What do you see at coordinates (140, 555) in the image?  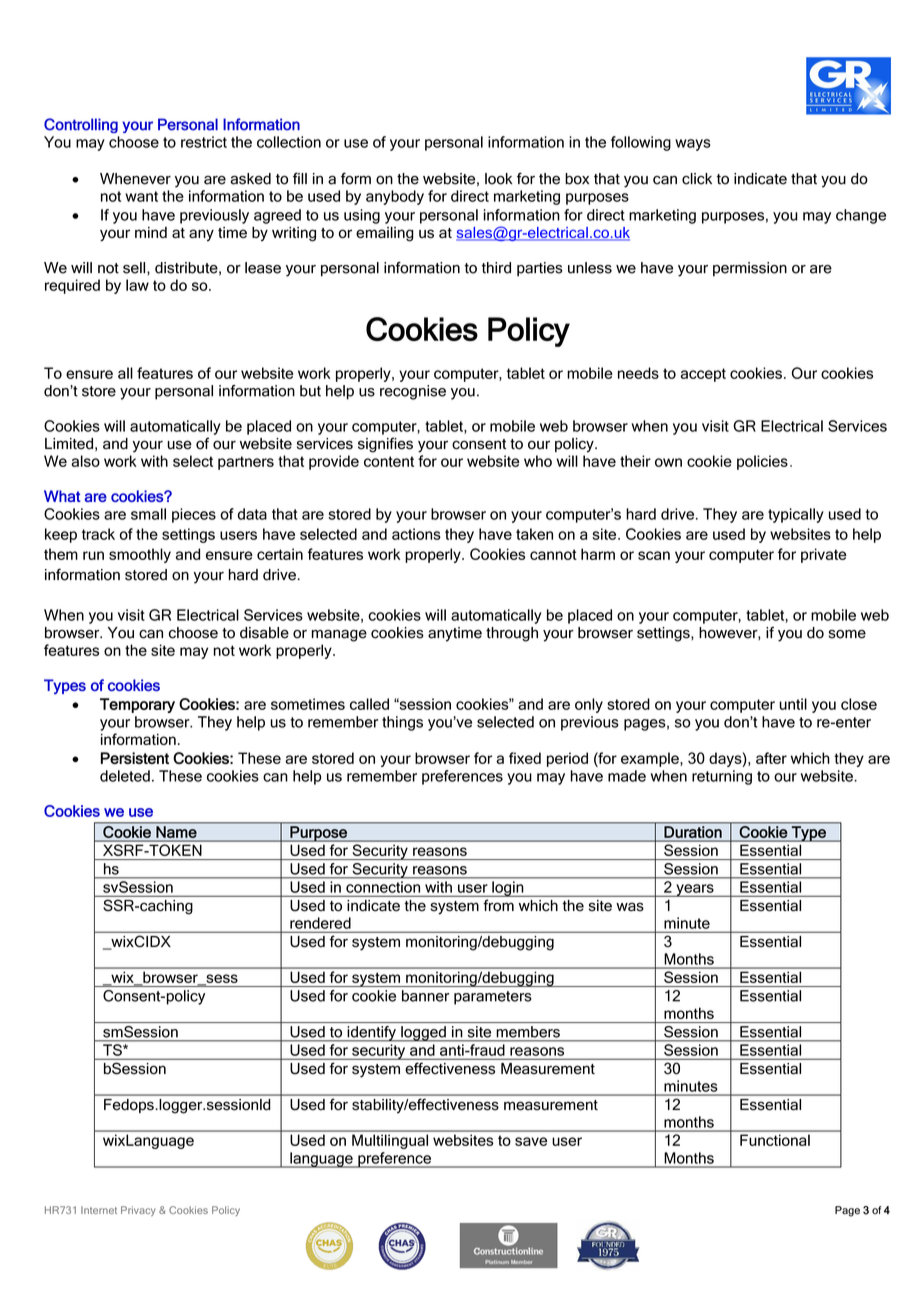 I see `smoothly` at bounding box center [140, 555].
